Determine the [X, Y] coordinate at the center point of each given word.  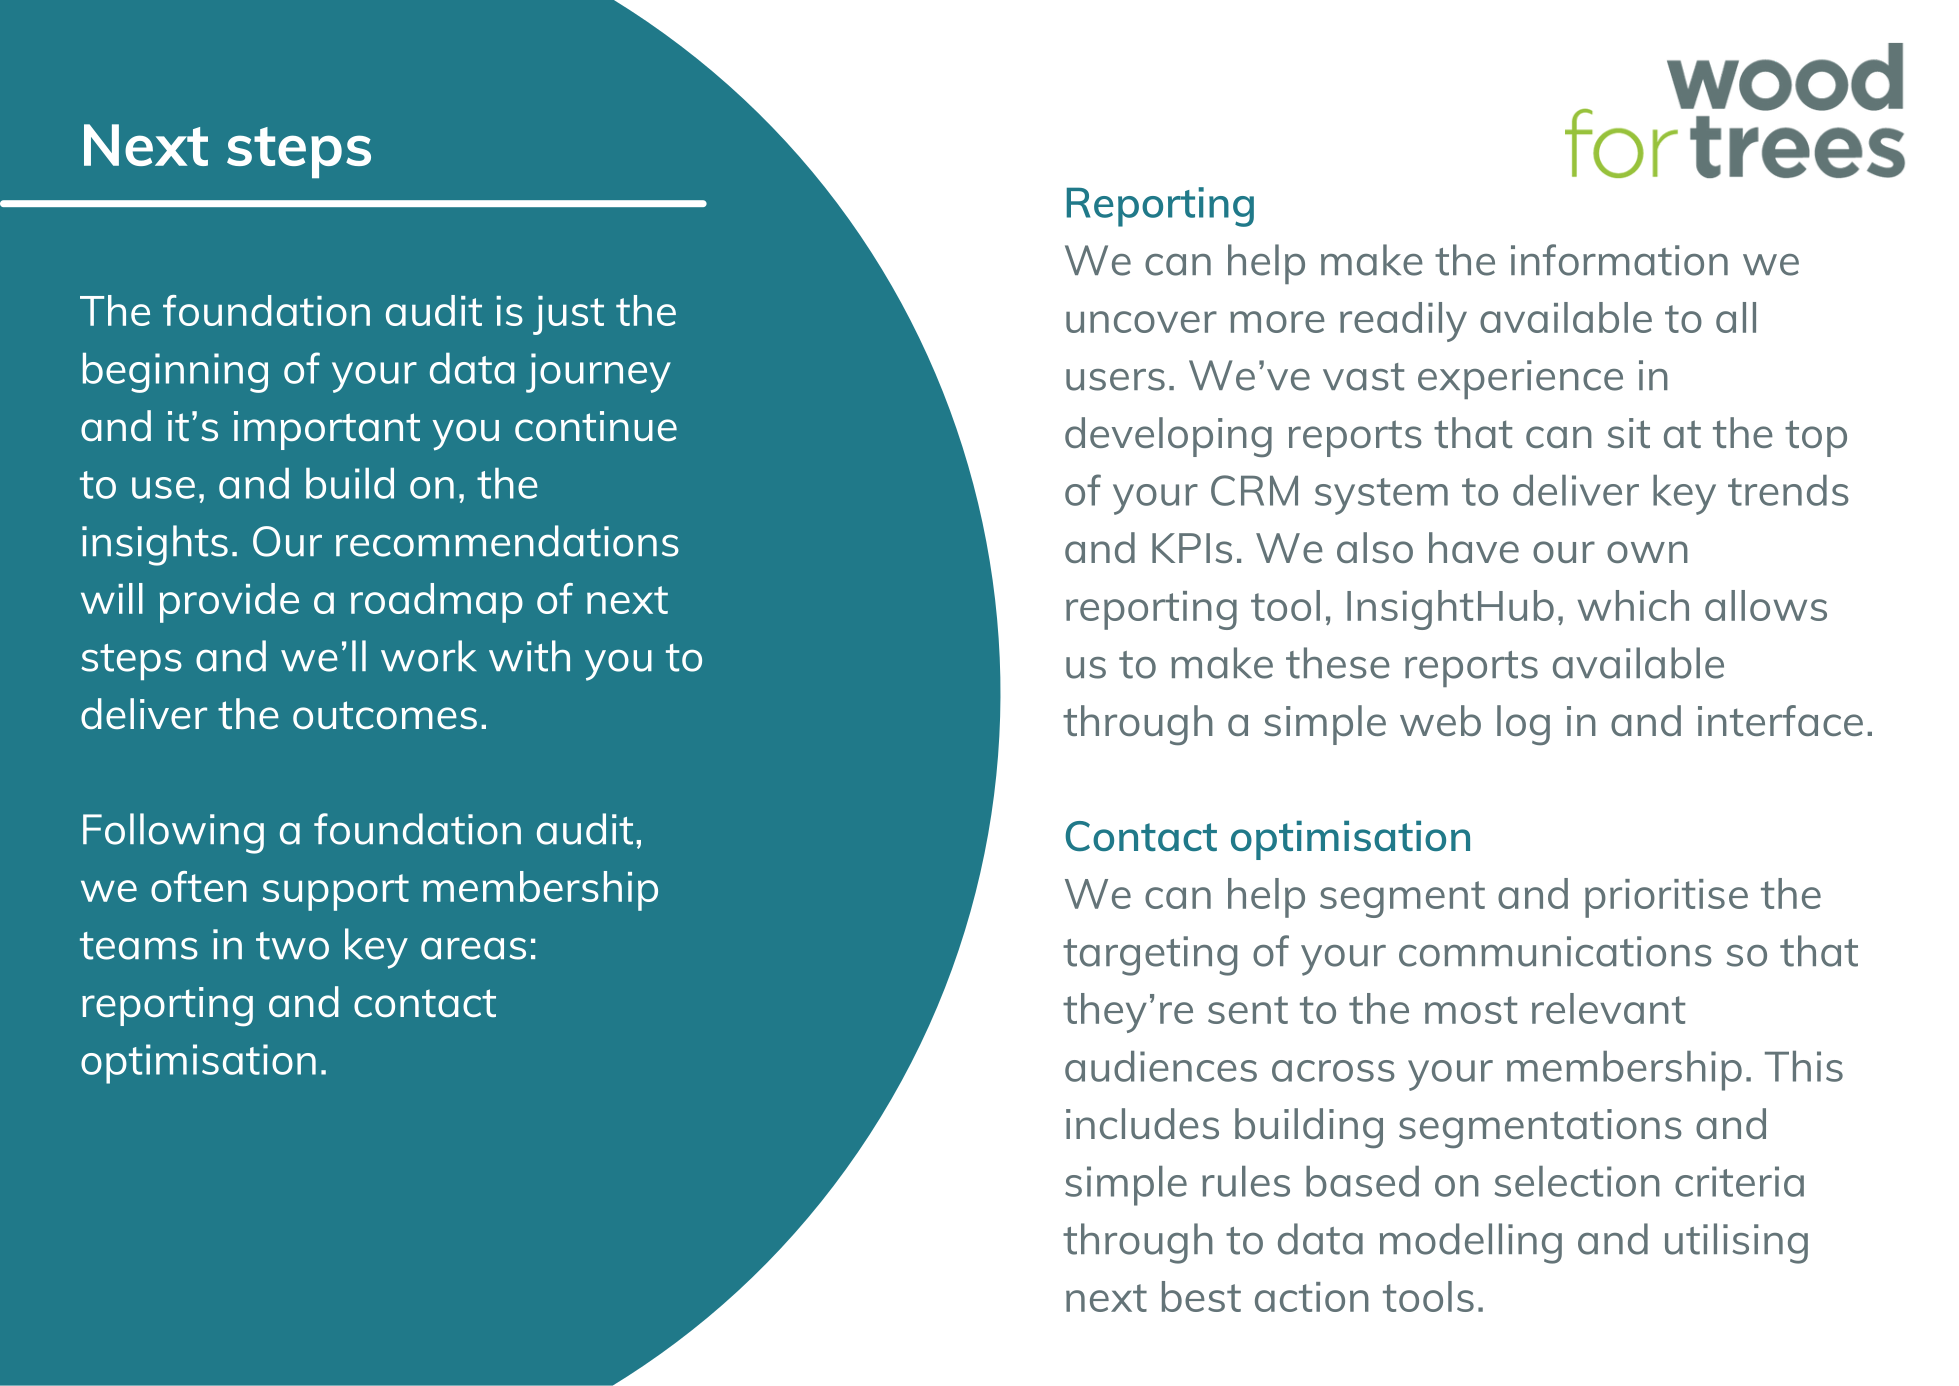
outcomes [385, 715]
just [568, 315]
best [1201, 1296]
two [292, 946]
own [1647, 552]
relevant [1608, 1008]
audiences [1161, 1066]
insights [155, 545]
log [1523, 725]
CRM [1254, 490]
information [1619, 260]
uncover [1141, 322]
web [1440, 720]
